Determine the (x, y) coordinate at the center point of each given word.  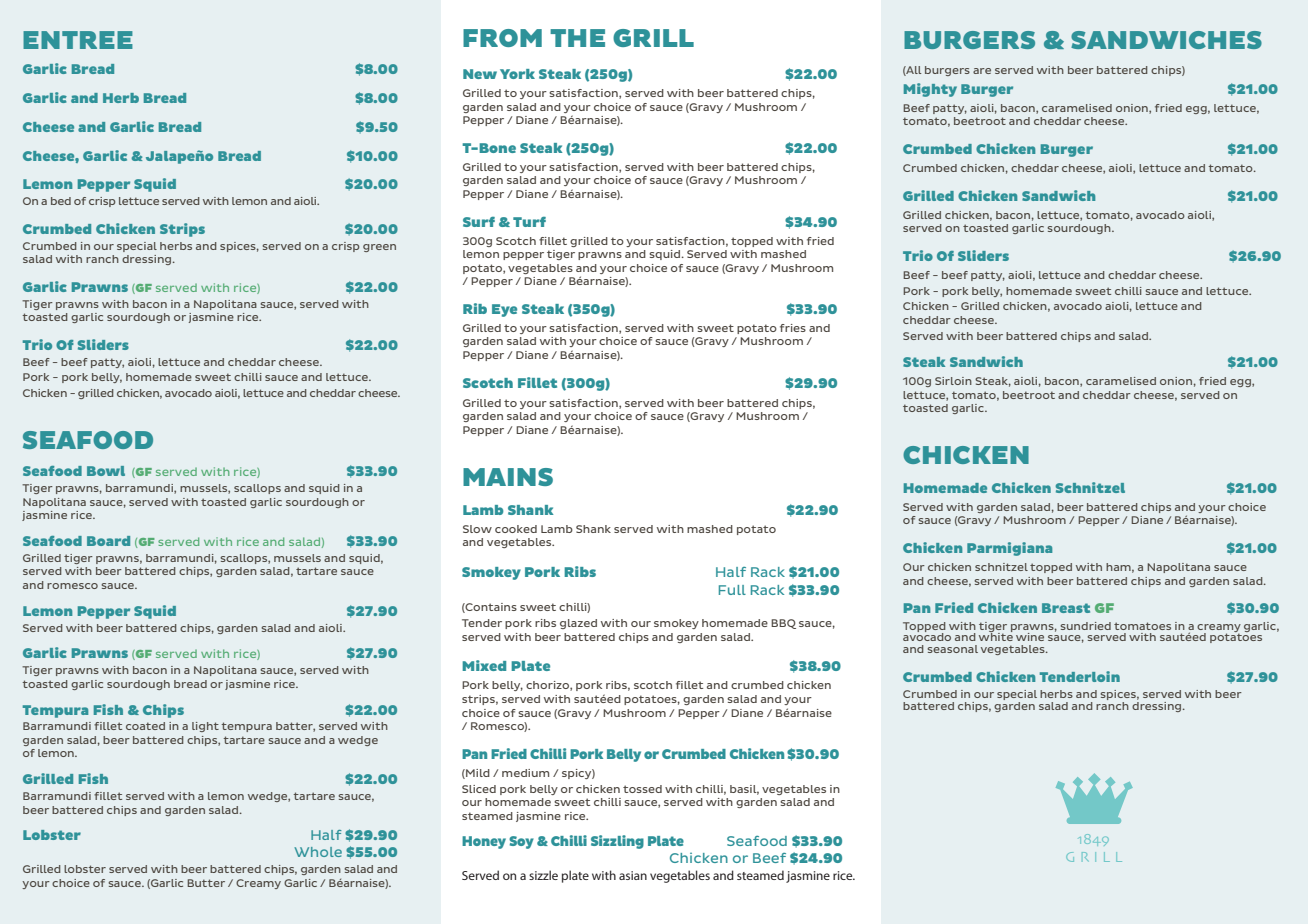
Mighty (930, 90)
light (205, 727)
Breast (1066, 608)
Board (108, 541)
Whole (318, 852)
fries (793, 328)
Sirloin (953, 381)
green (379, 248)
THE (577, 38)
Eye (504, 310)
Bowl (106, 471)
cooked (516, 529)
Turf (529, 222)
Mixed (484, 665)
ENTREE (78, 40)
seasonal (952, 649)
